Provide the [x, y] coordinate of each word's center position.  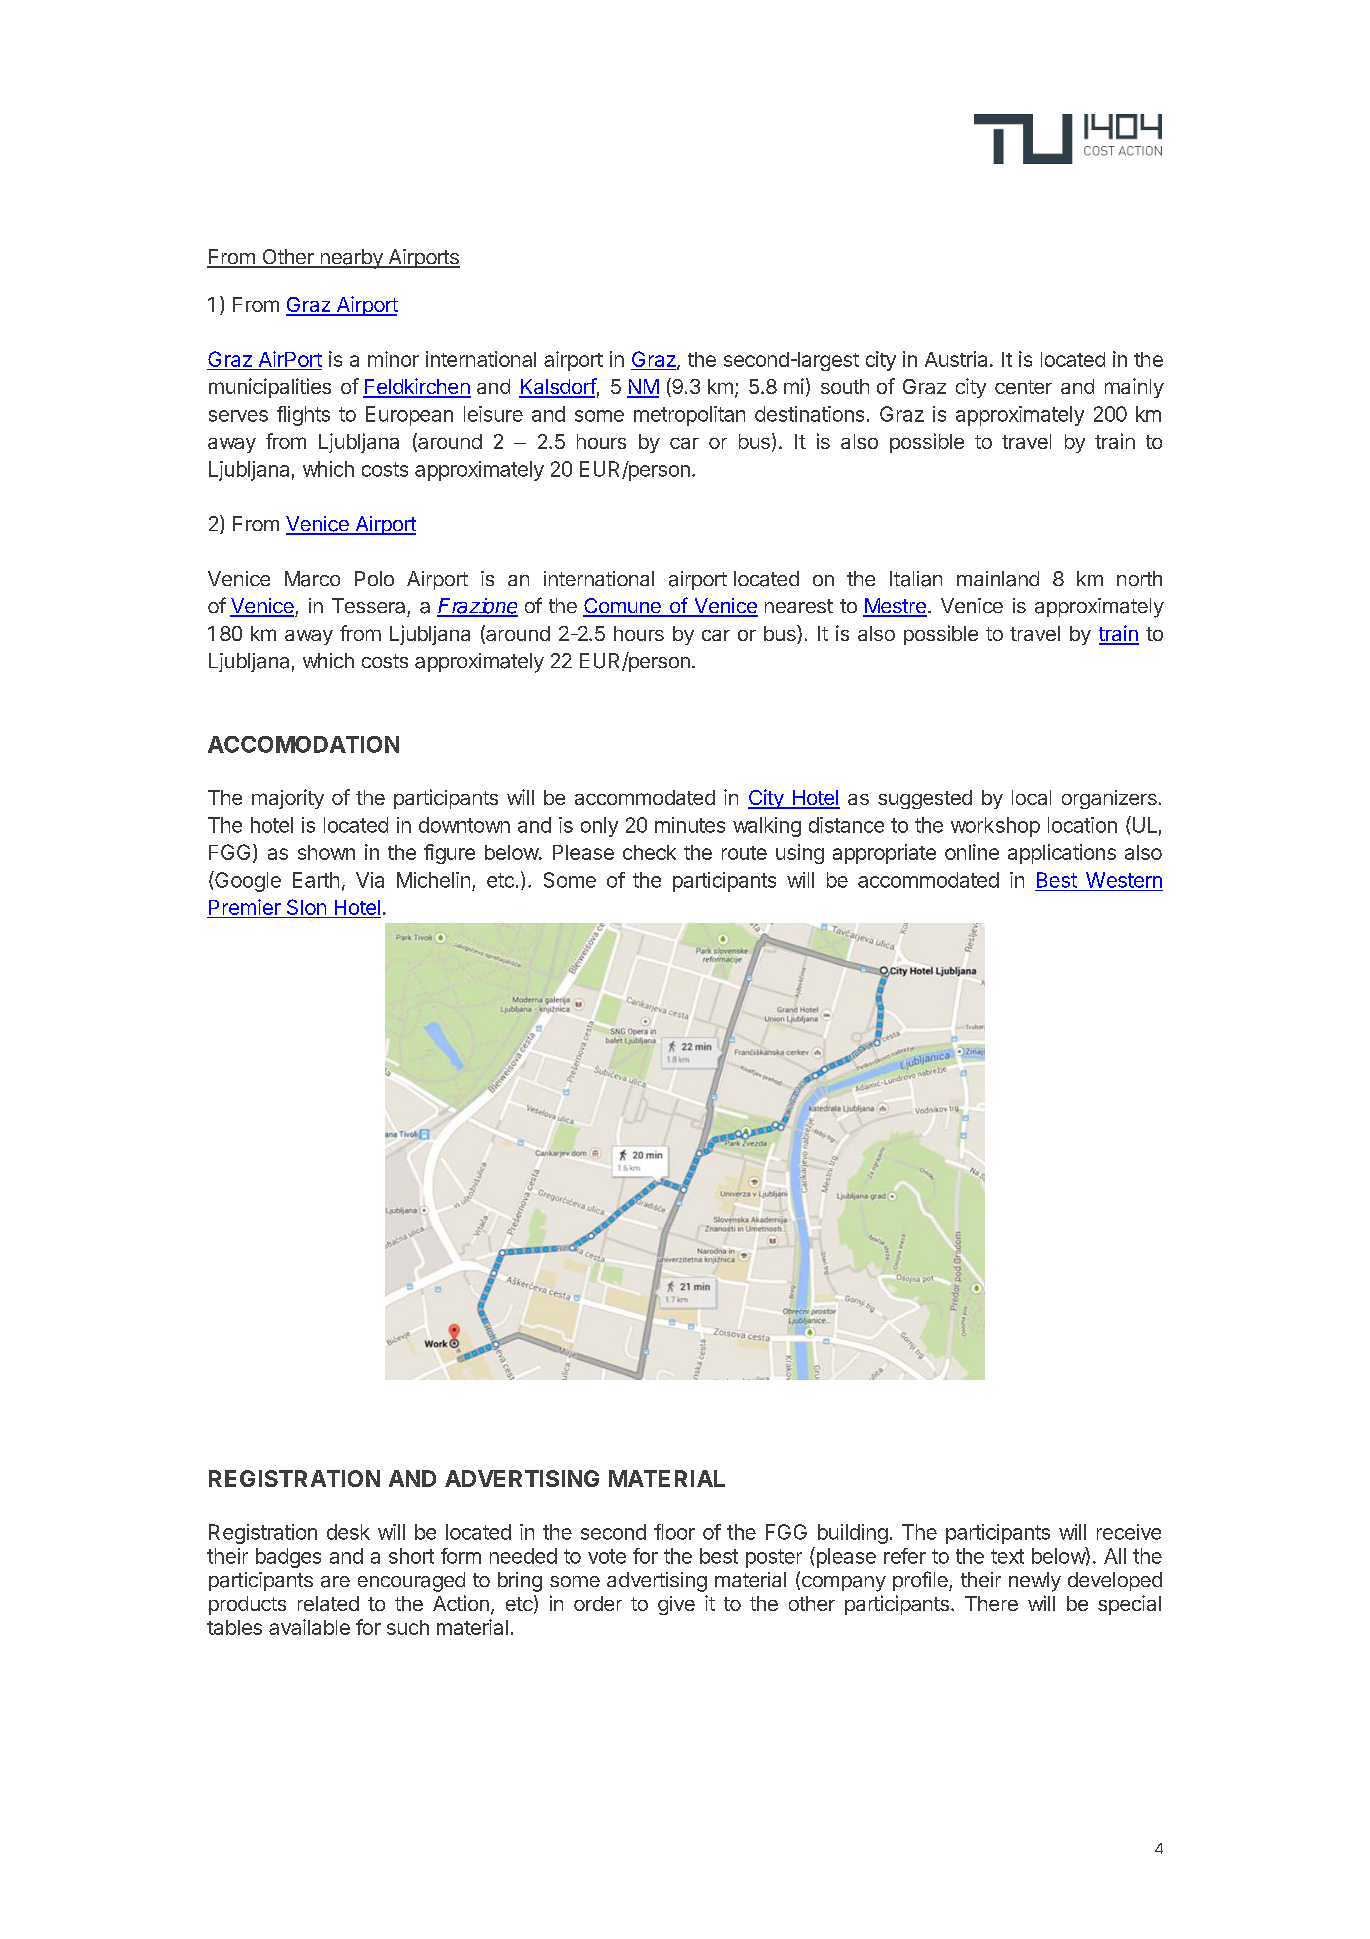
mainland [998, 579]
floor [674, 1532]
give [676, 1605]
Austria [956, 359]
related [328, 1603]
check [649, 852]
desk [348, 1532]
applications [1062, 854]
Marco [312, 579]
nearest [799, 606]
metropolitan [689, 416]
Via [370, 880]
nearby [351, 259]
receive [1129, 1532]
